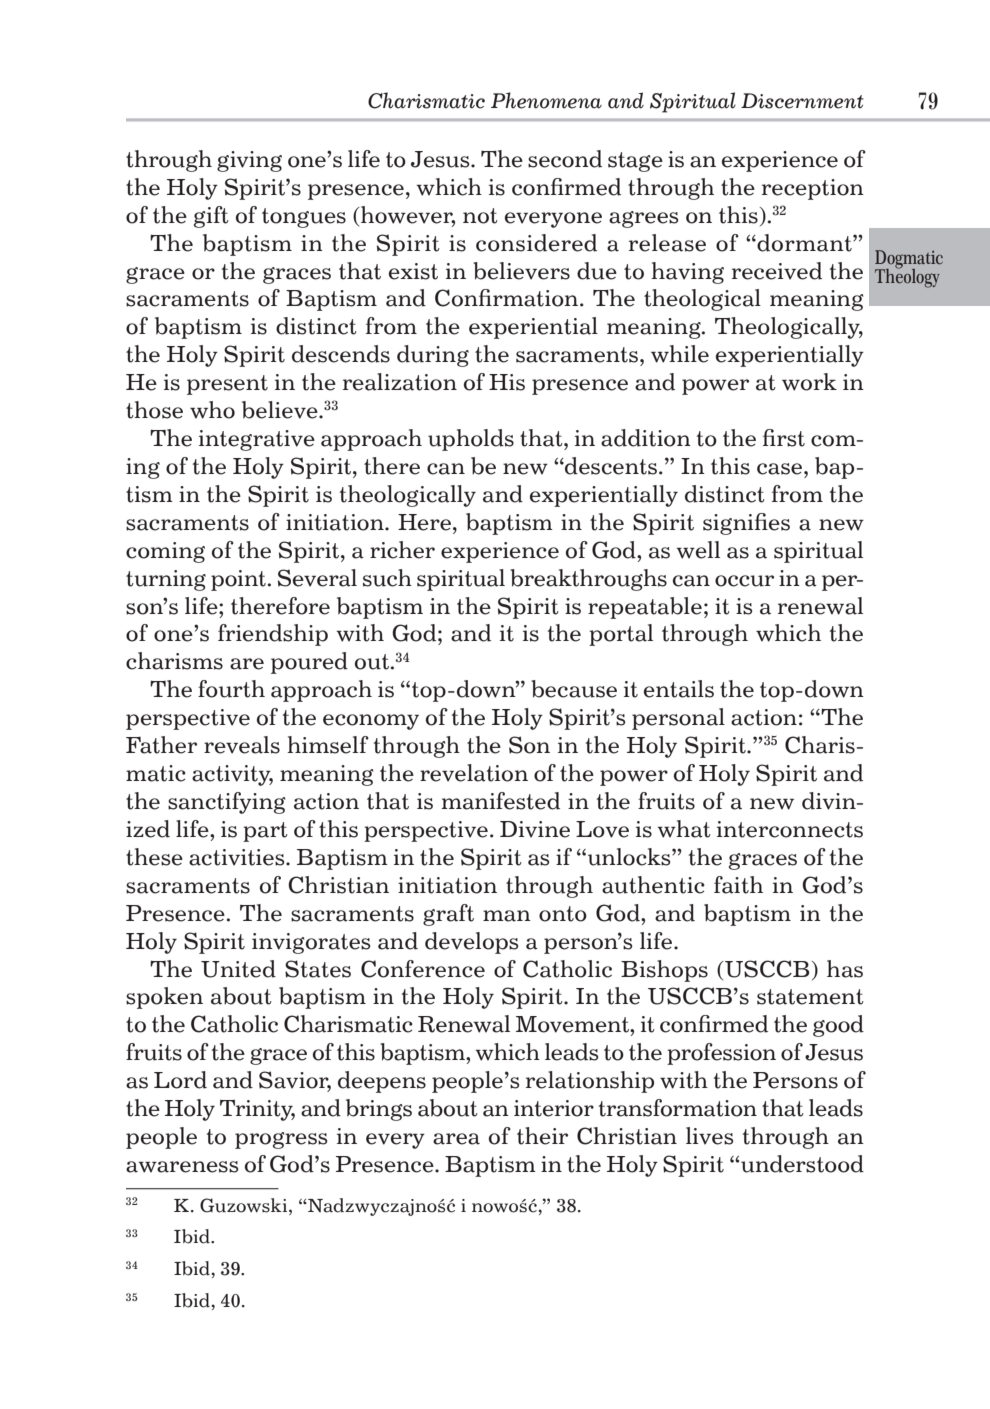 The height and width of the screenshot is (1409, 990). I want to click on Discernment, so click(802, 101).
